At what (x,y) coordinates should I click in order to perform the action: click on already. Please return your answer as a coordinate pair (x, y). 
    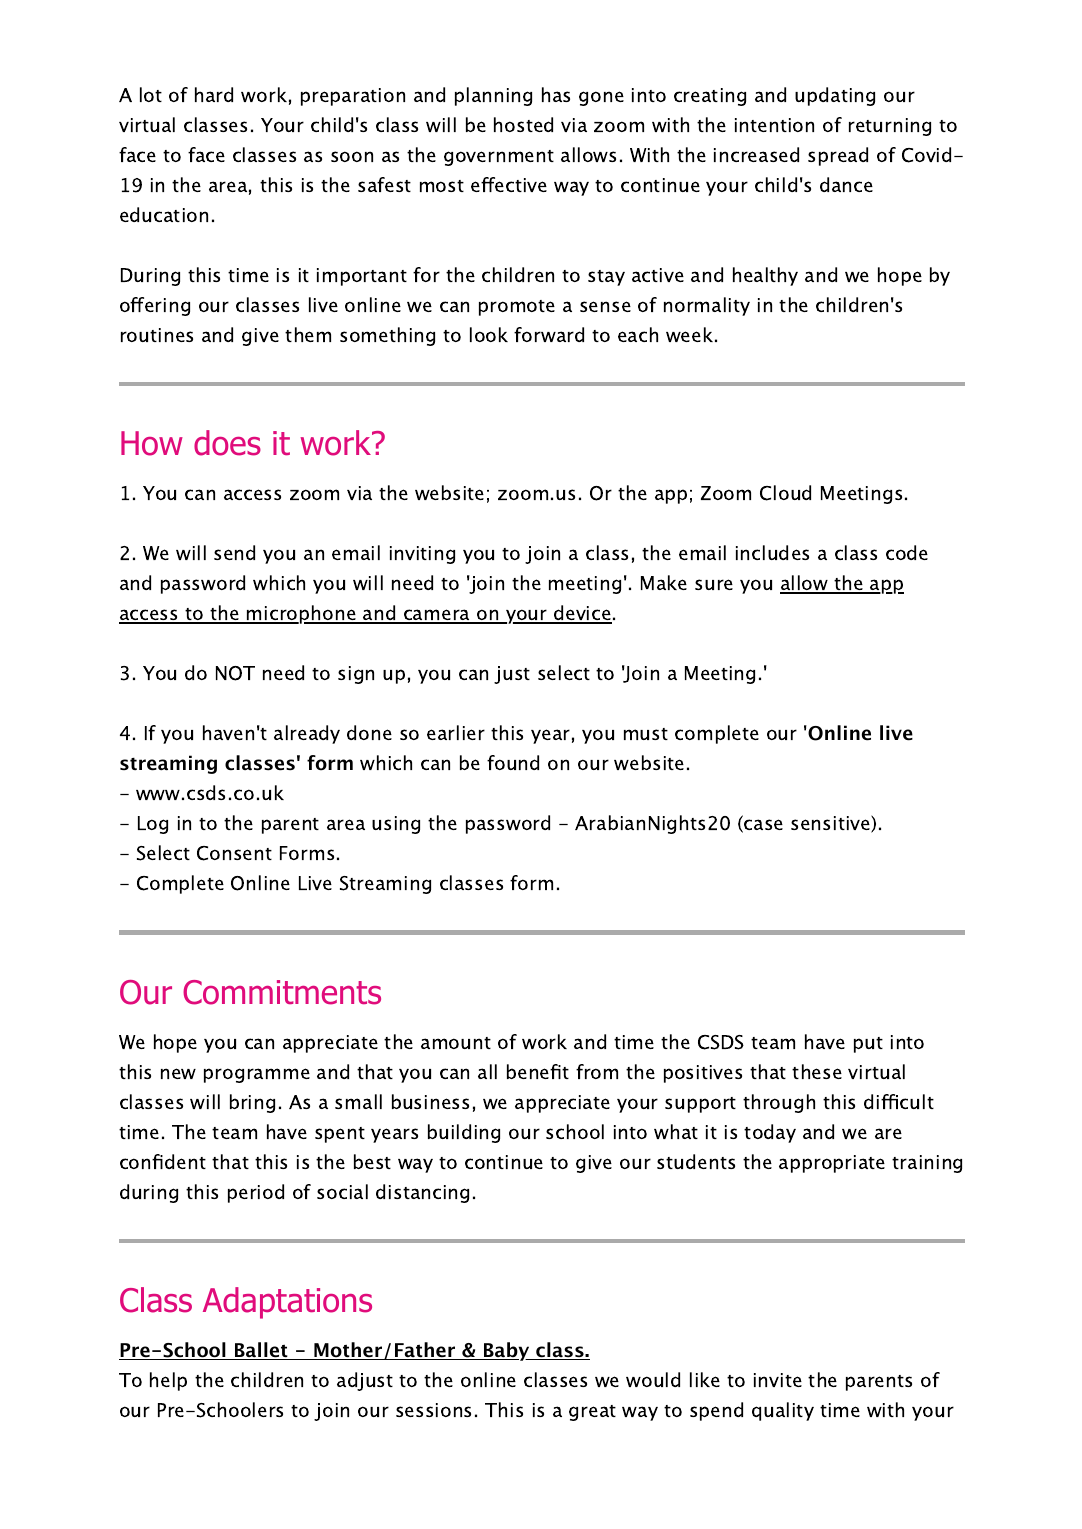
    Looking at the image, I should click on (307, 734).
